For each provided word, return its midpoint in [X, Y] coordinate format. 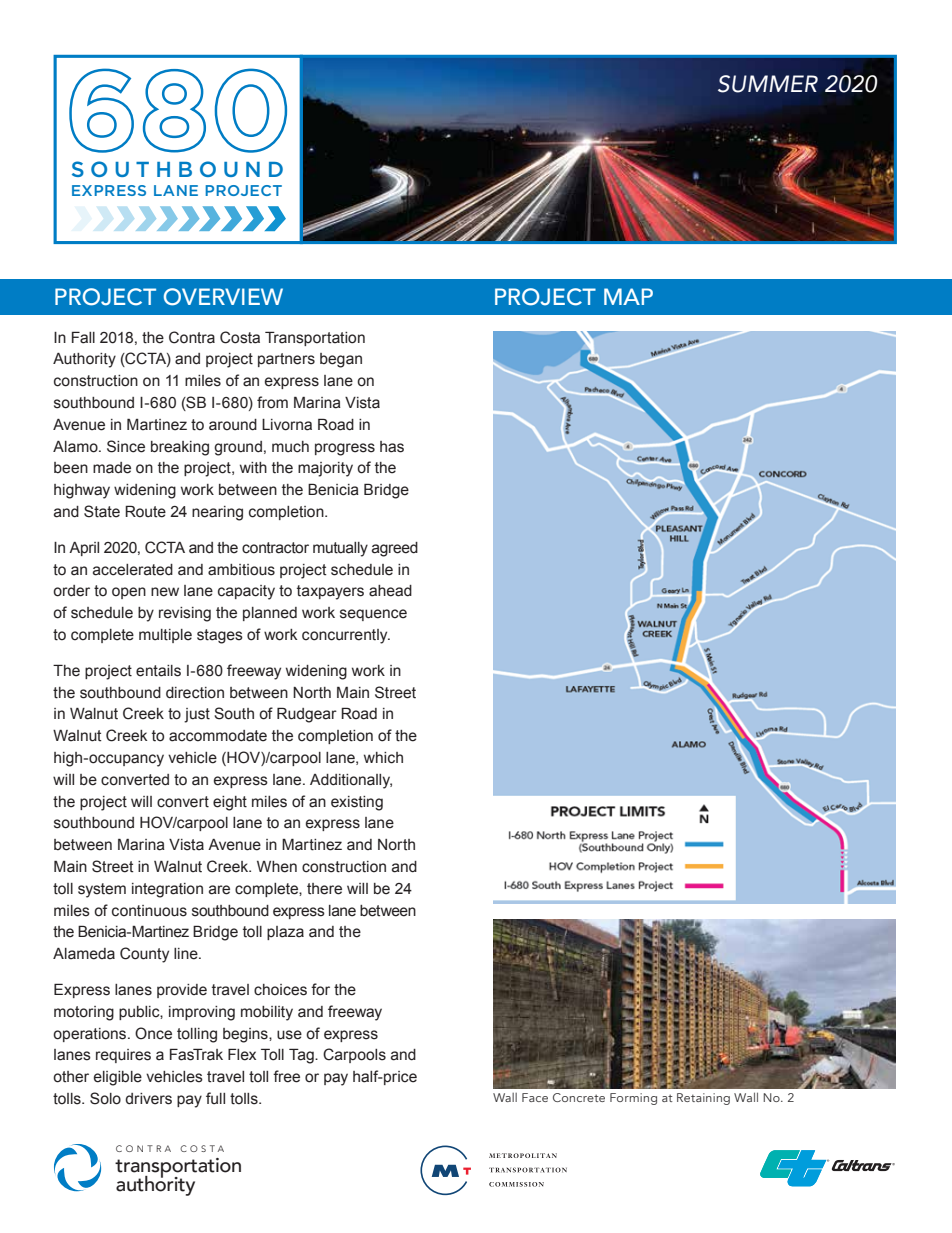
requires [123, 1056]
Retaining [703, 1099]
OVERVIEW [223, 297]
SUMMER [768, 84]
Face [535, 1097]
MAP [628, 296]
